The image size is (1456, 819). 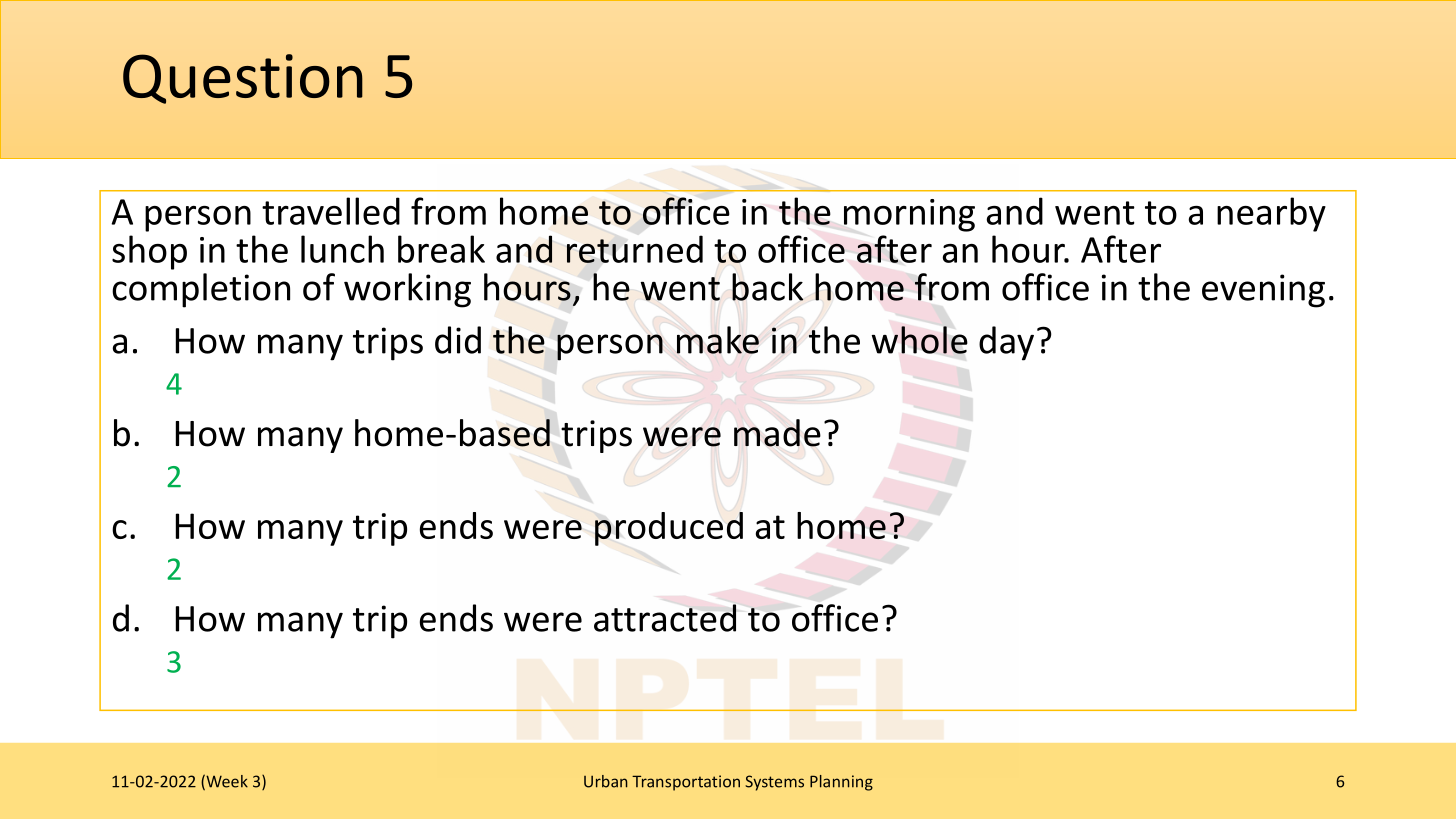 What do you see at coordinates (777, 433) in the document?
I see `made` at bounding box center [777, 433].
